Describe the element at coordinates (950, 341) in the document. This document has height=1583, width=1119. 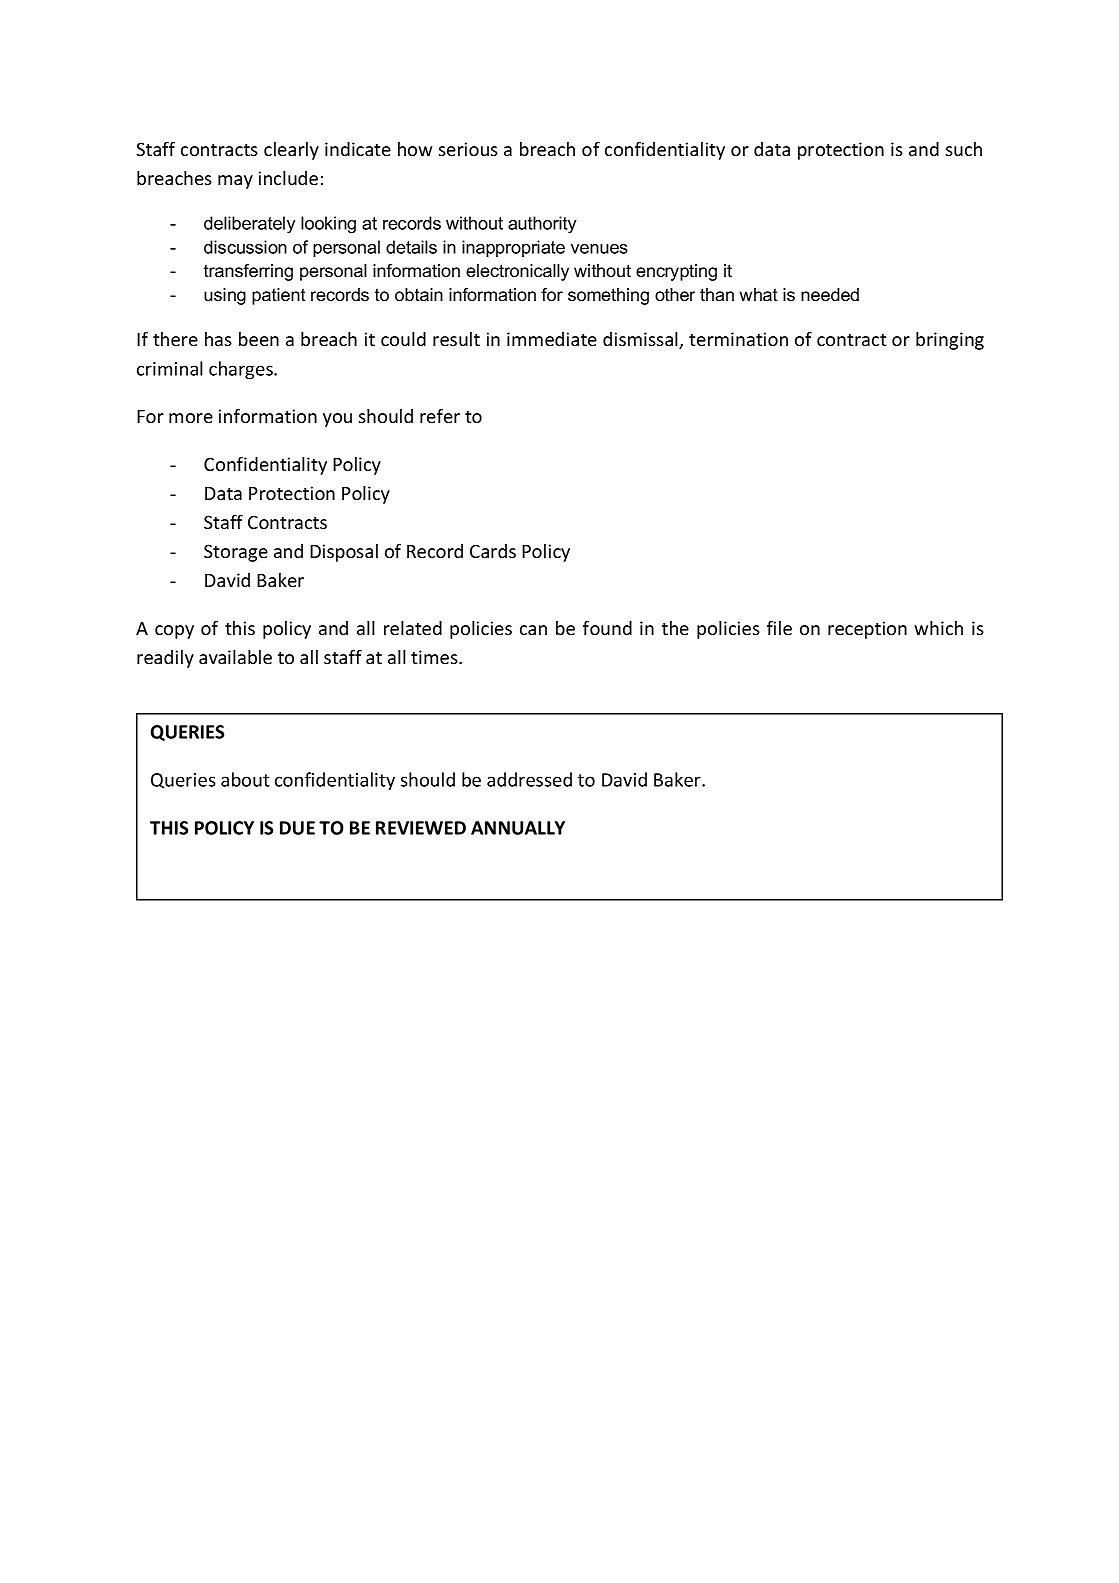
I see `bringing` at that location.
